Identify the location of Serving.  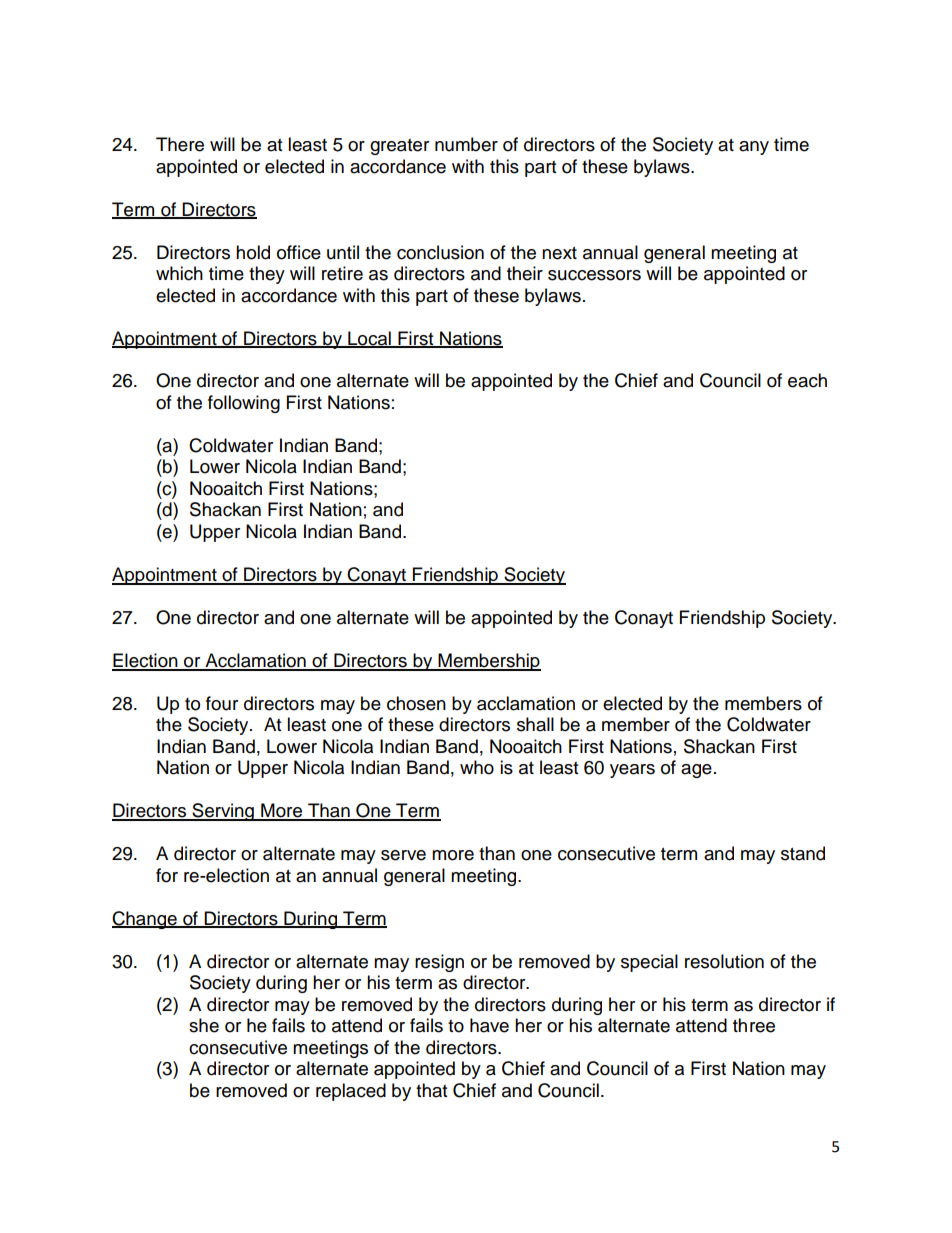
(223, 812).
